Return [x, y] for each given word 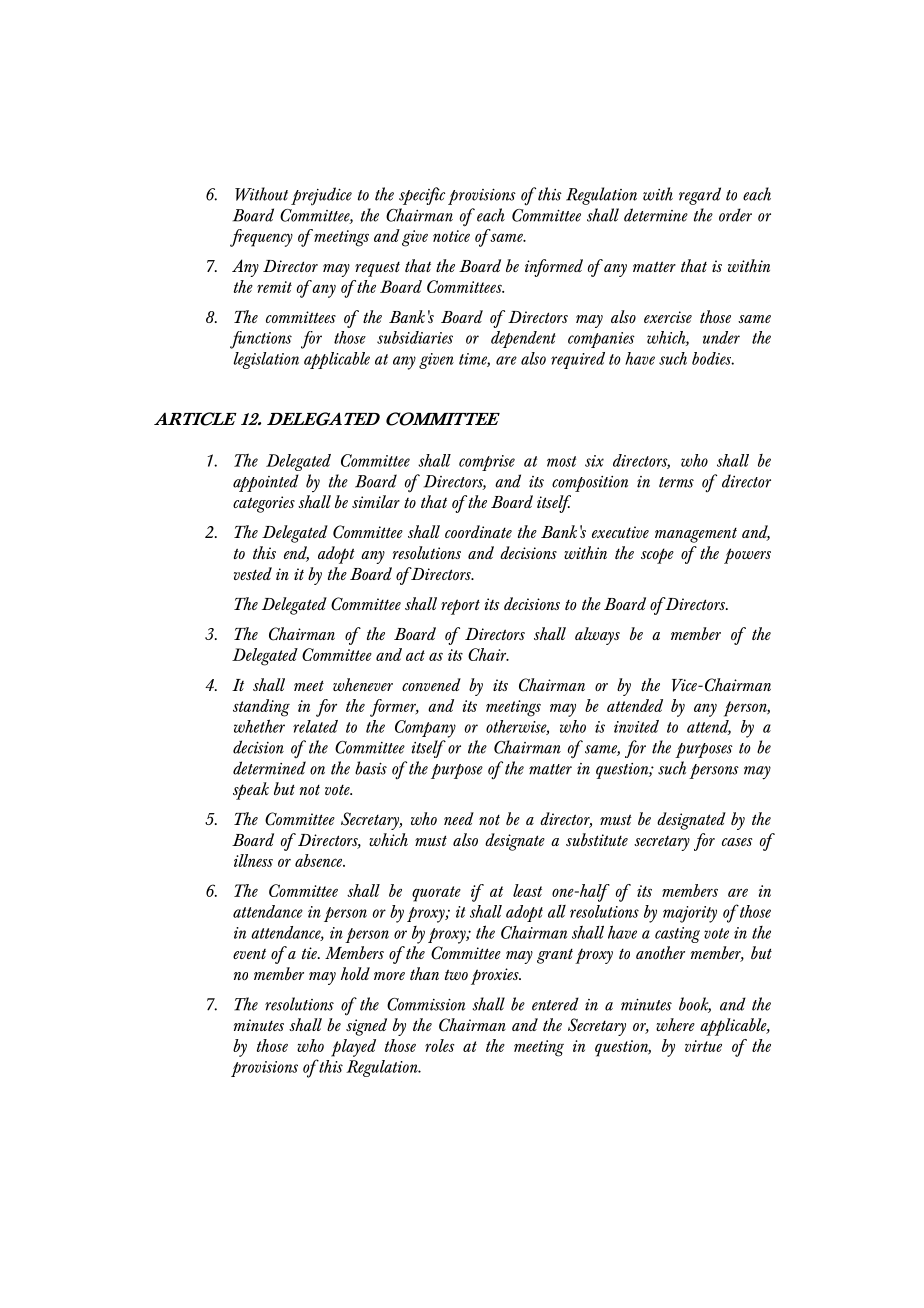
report [460, 607]
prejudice [321, 196]
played [353, 1048]
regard [700, 196]
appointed [266, 483]
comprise [487, 463]
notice [451, 236]
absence [320, 860]
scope [657, 556]
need [459, 818]
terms [676, 482]
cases [737, 842]
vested [253, 573]
